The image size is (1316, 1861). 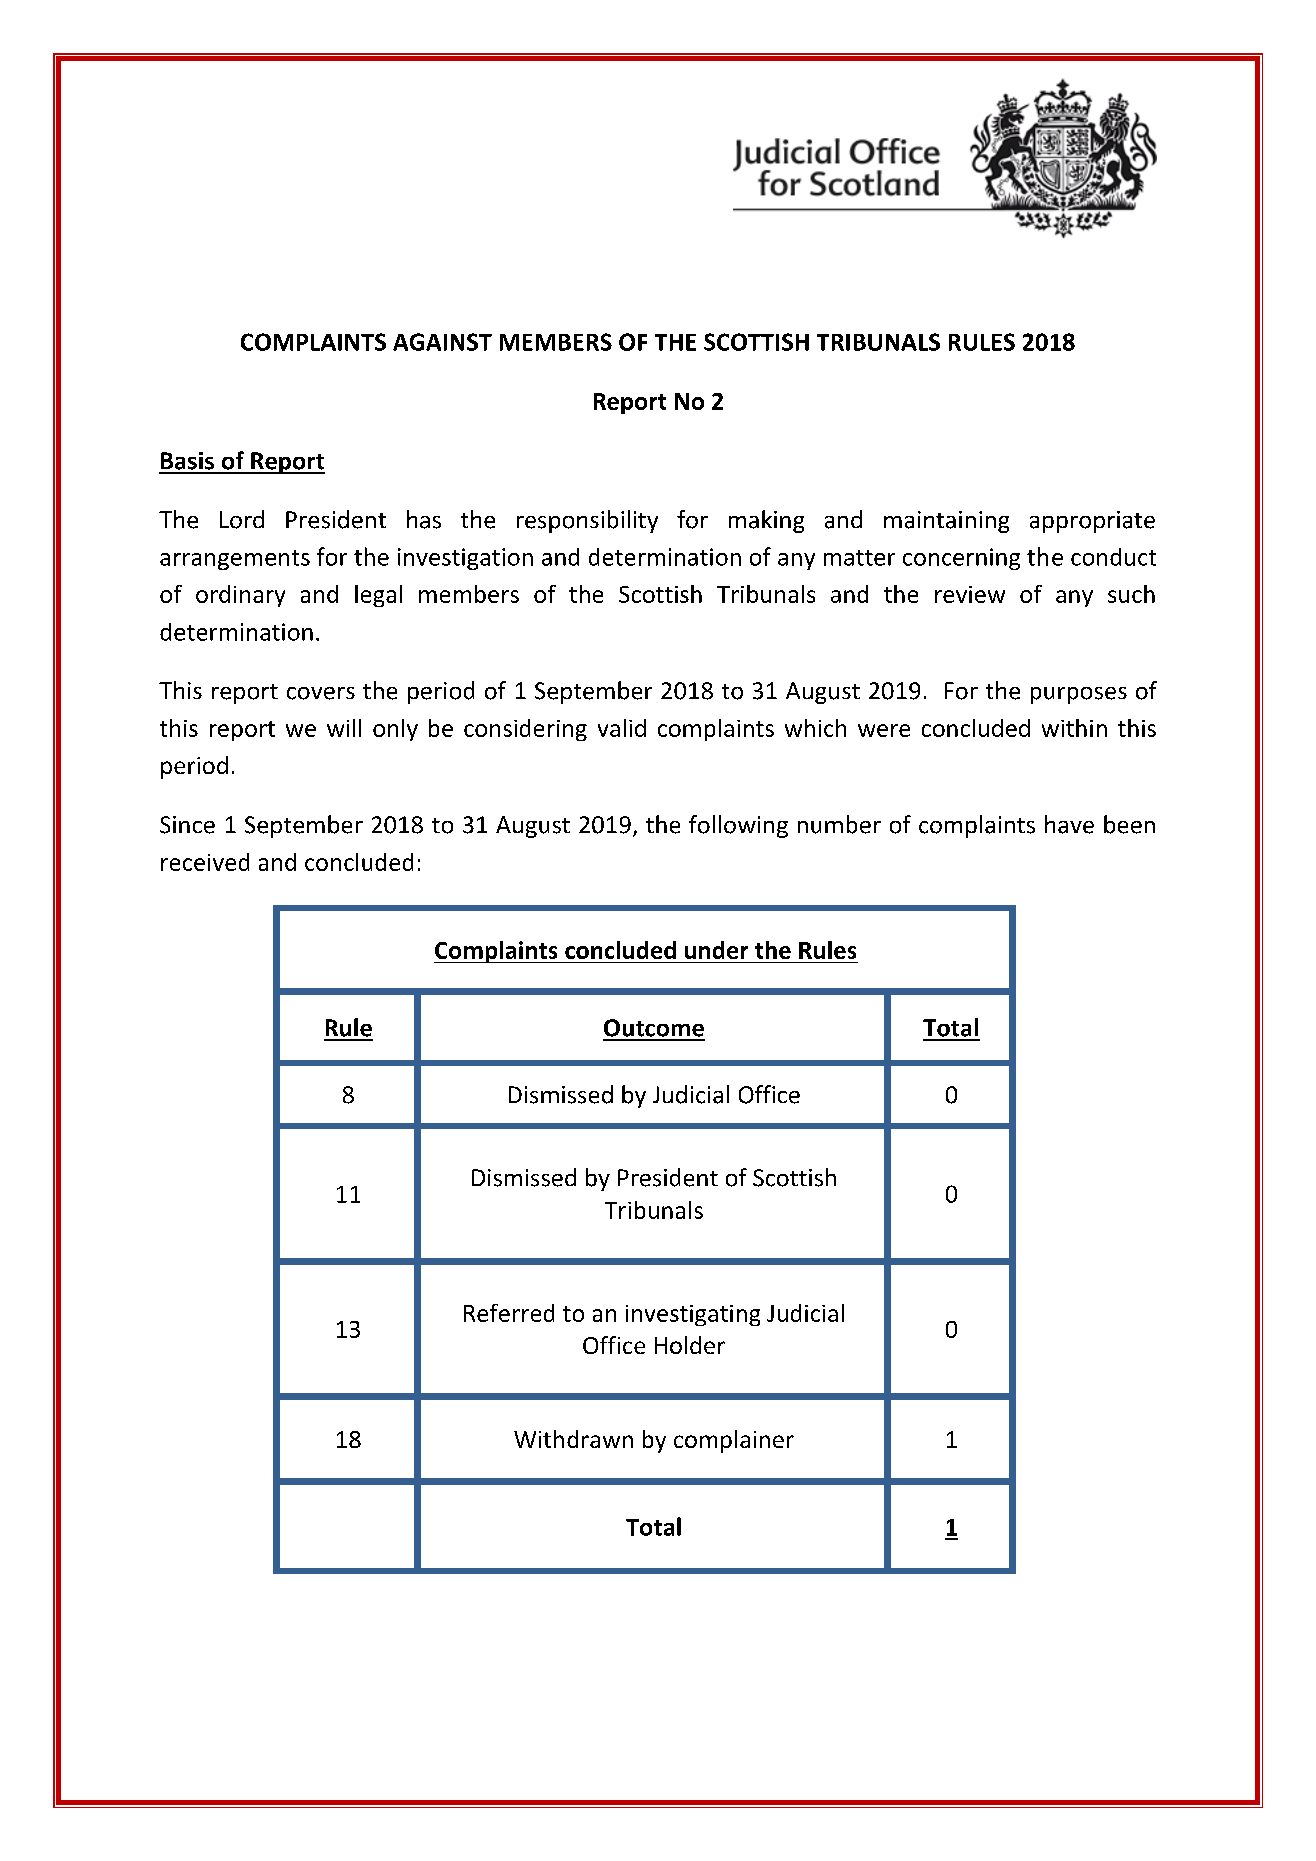 I want to click on valid, so click(x=622, y=728).
